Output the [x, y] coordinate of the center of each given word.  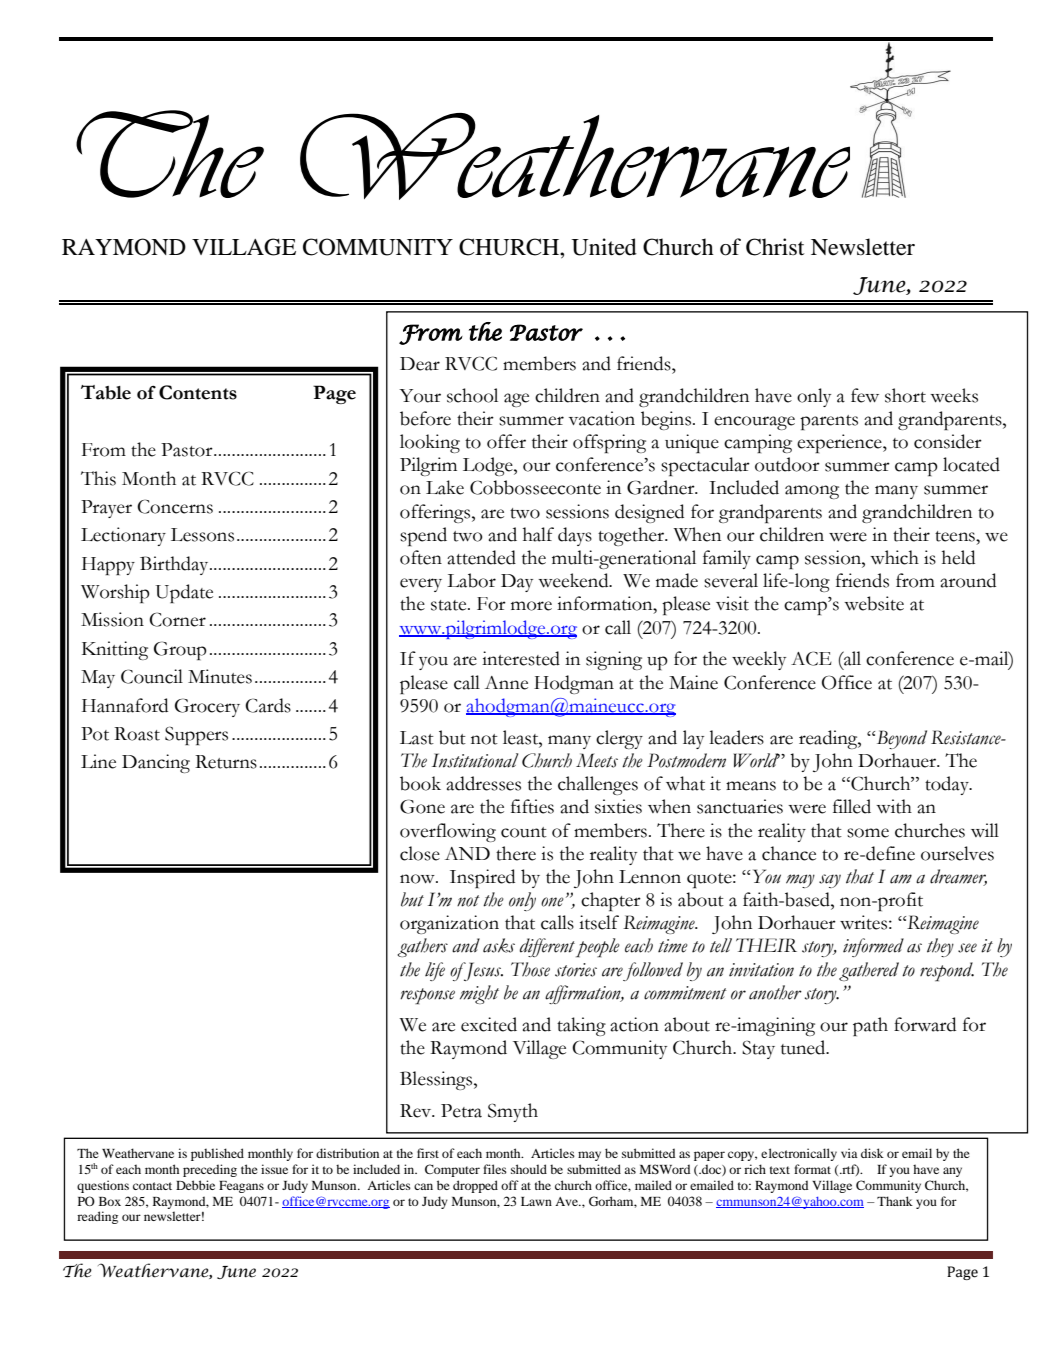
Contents [198, 392]
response [427, 996]
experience [840, 443]
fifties [532, 806]
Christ [775, 247]
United [604, 247]
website [874, 603]
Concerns [175, 506]
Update [184, 593]
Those [530, 969]
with [894, 806]
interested [521, 658]
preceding [210, 1170]
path [870, 1026]
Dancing [156, 763]
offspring [609, 443]
